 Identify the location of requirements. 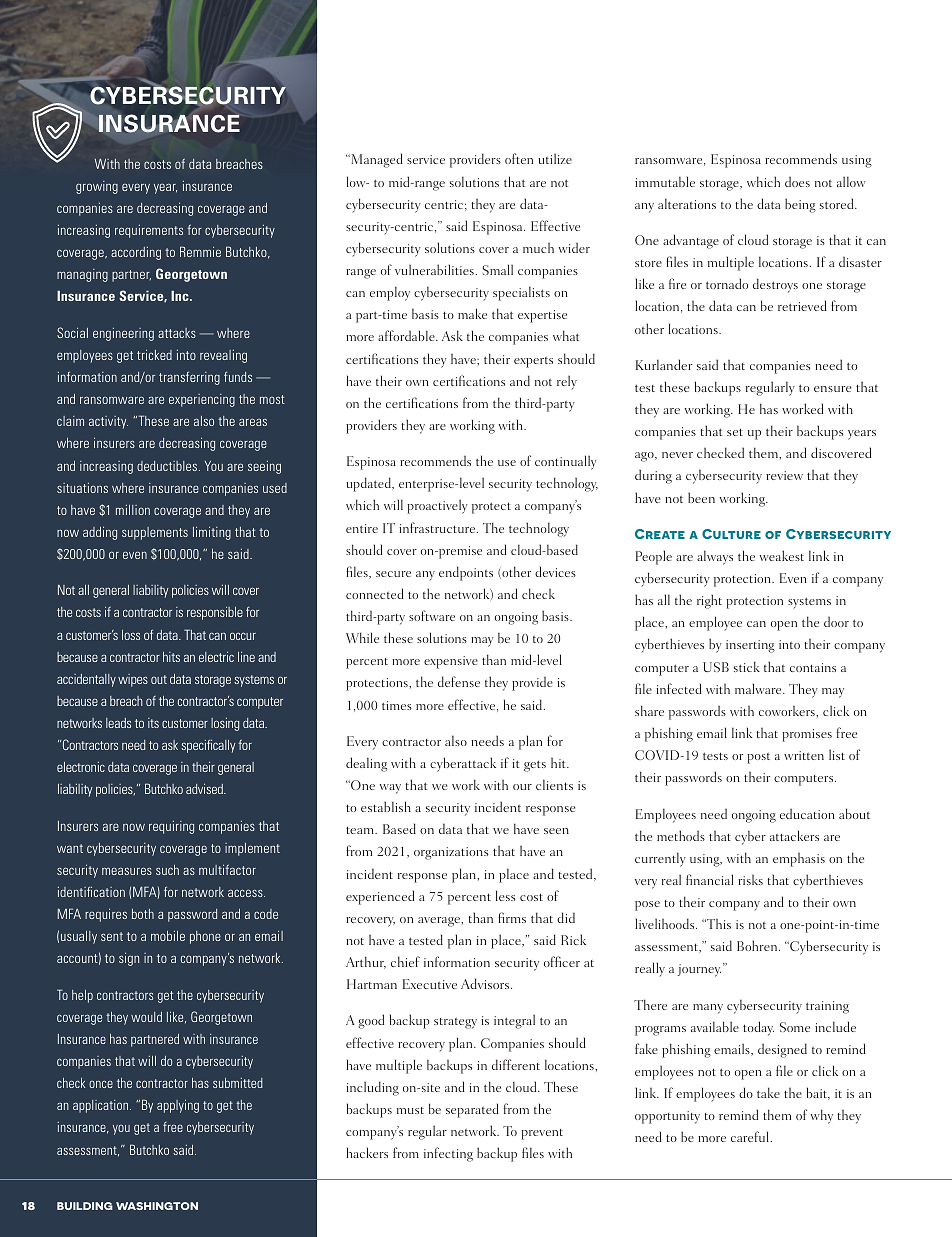
(149, 231).
